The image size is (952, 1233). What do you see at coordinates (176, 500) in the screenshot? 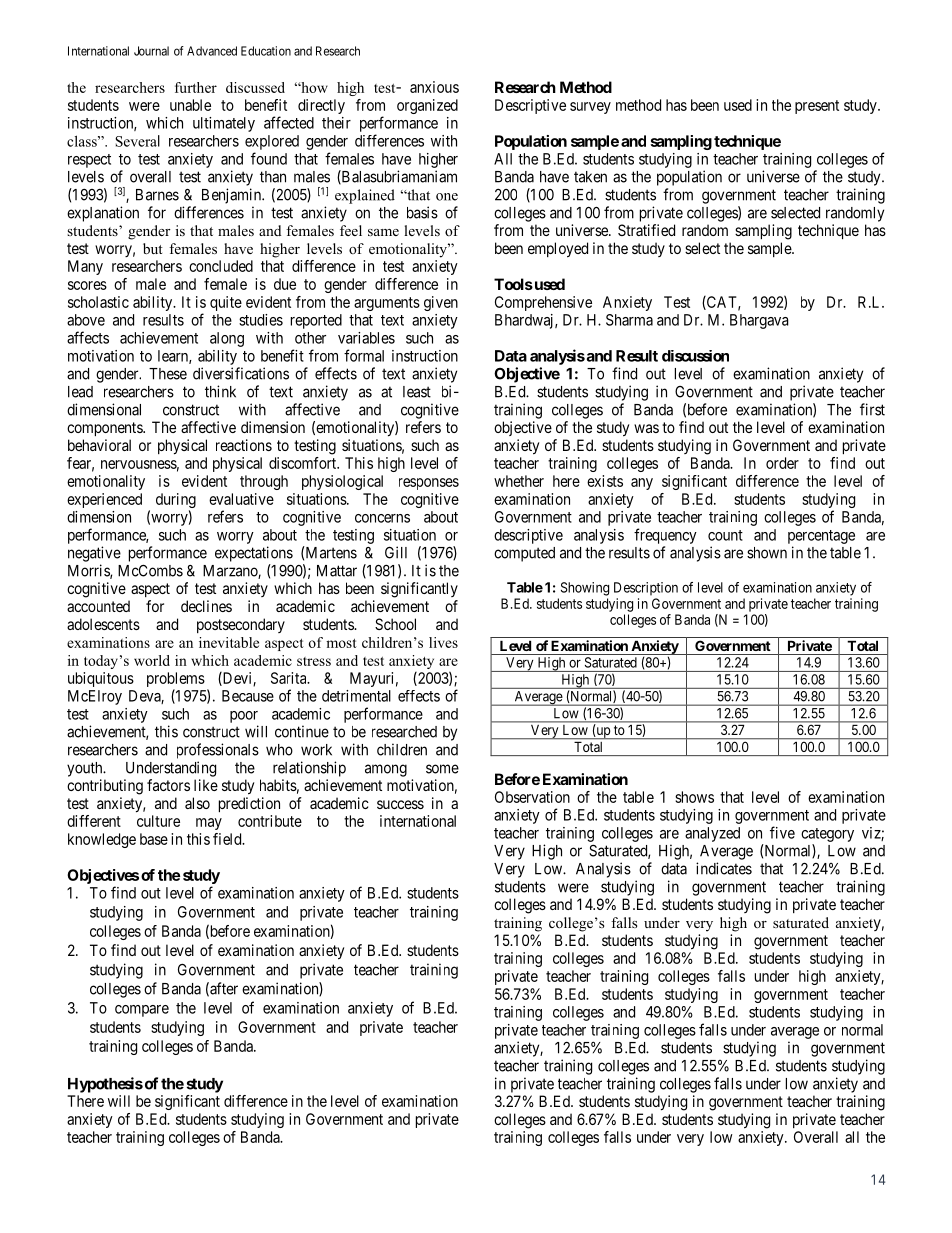
I see `during` at bounding box center [176, 500].
